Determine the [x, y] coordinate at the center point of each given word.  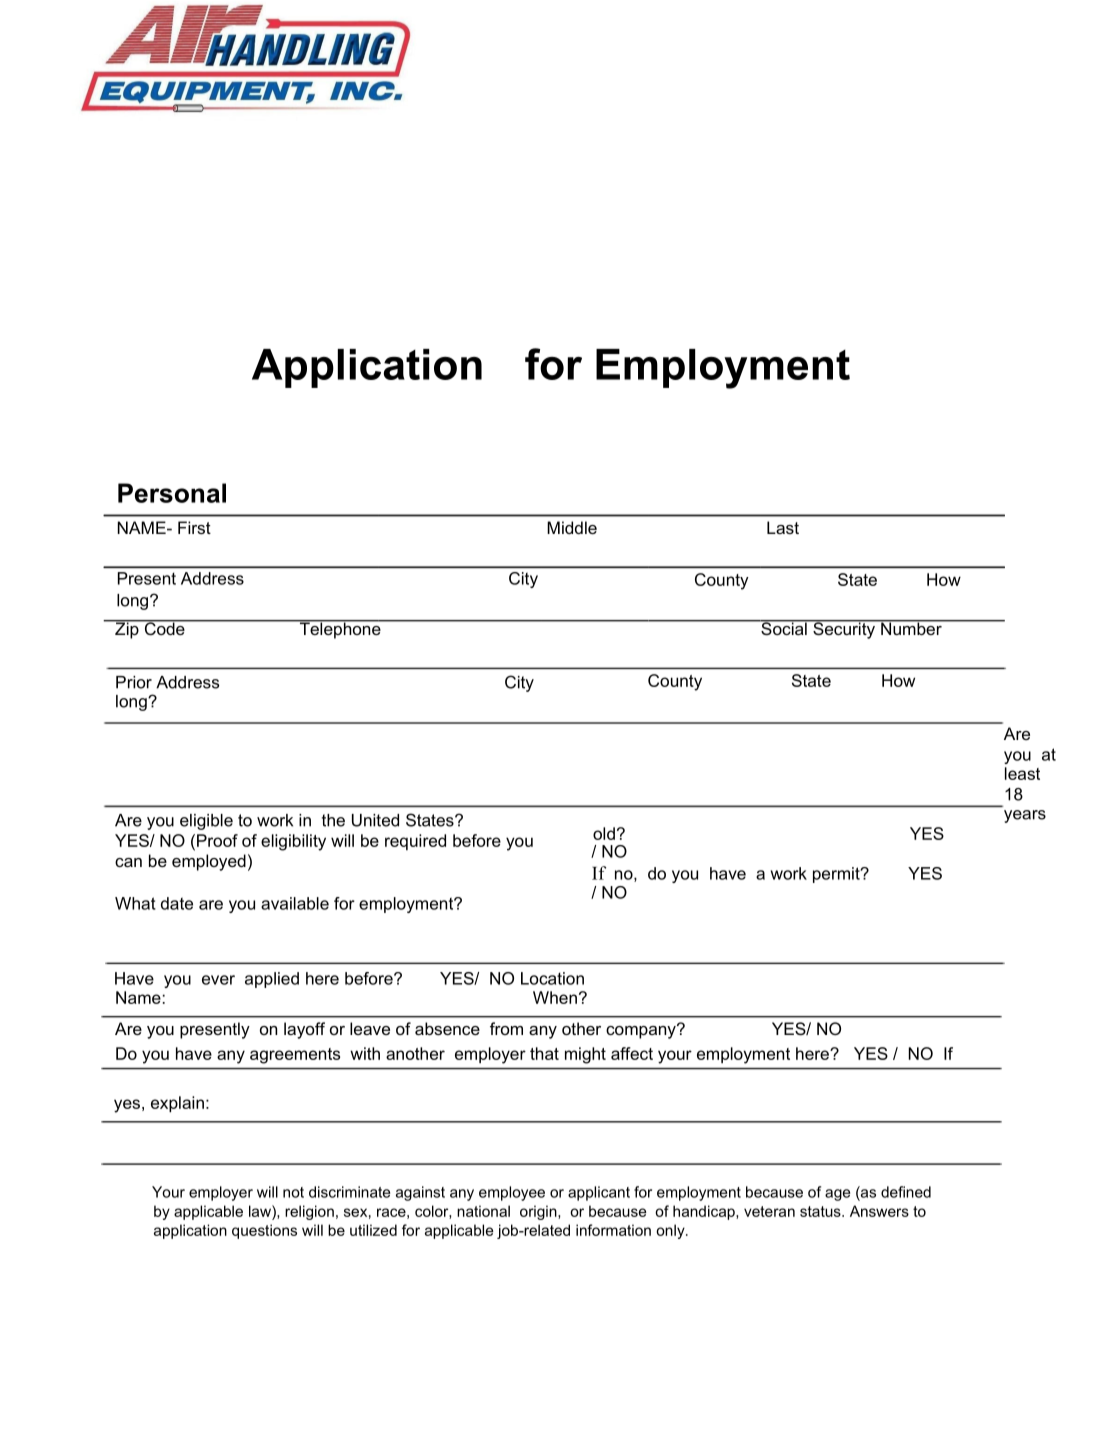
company [642, 1031]
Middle [572, 527]
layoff [304, 1030]
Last [783, 527]
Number [911, 627]
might [585, 1055]
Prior [134, 682]
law [261, 1211]
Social [784, 628]
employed [209, 862]
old [604, 833]
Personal [172, 493]
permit [837, 875]
